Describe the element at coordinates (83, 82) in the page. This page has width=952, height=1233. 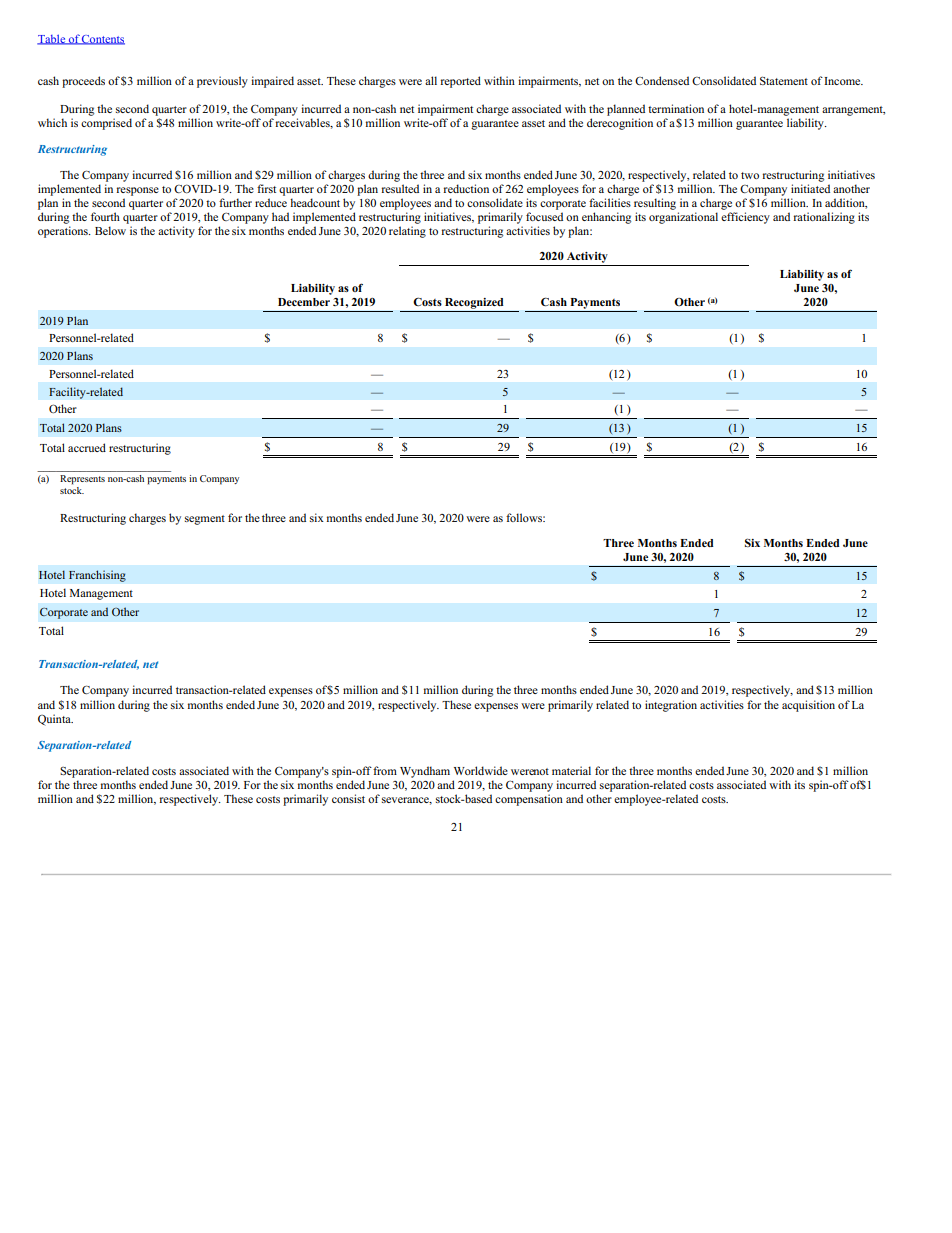
I see `proceeds` at that location.
